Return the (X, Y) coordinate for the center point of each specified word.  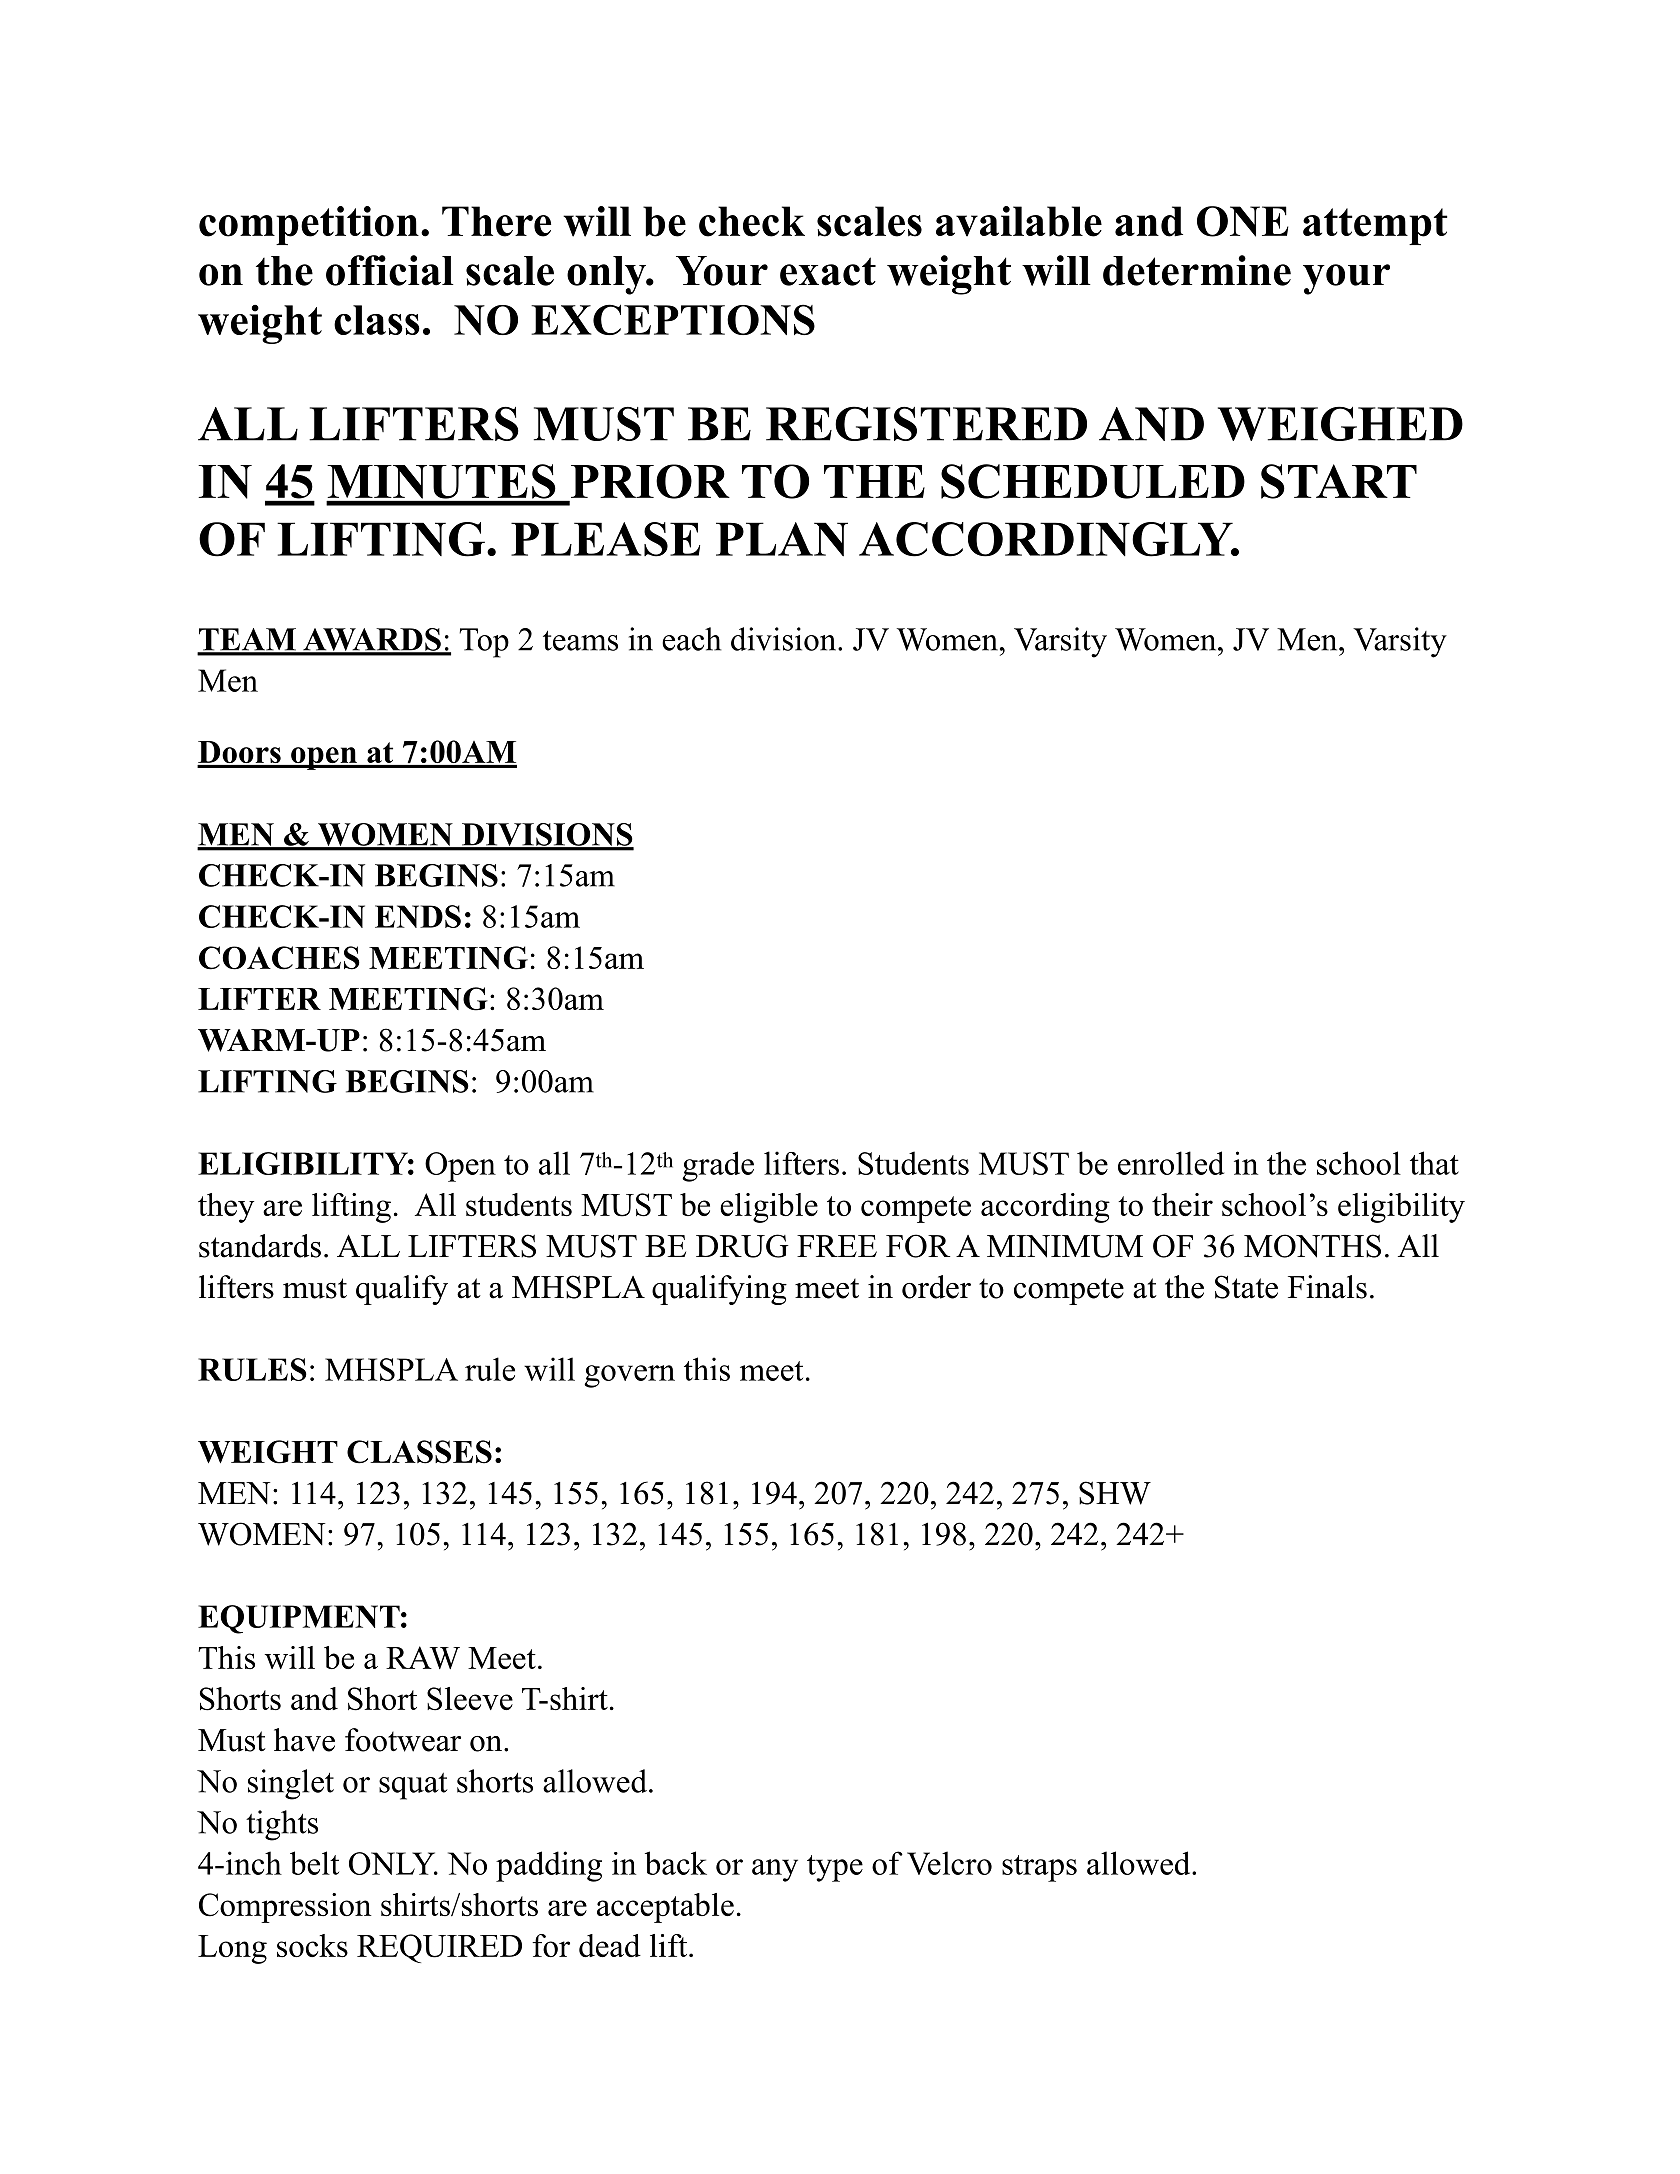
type (835, 1868)
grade (718, 1166)
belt (314, 1863)
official (390, 270)
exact (828, 271)
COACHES (279, 958)
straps (1039, 1868)
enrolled (1171, 1163)
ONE (1242, 221)
